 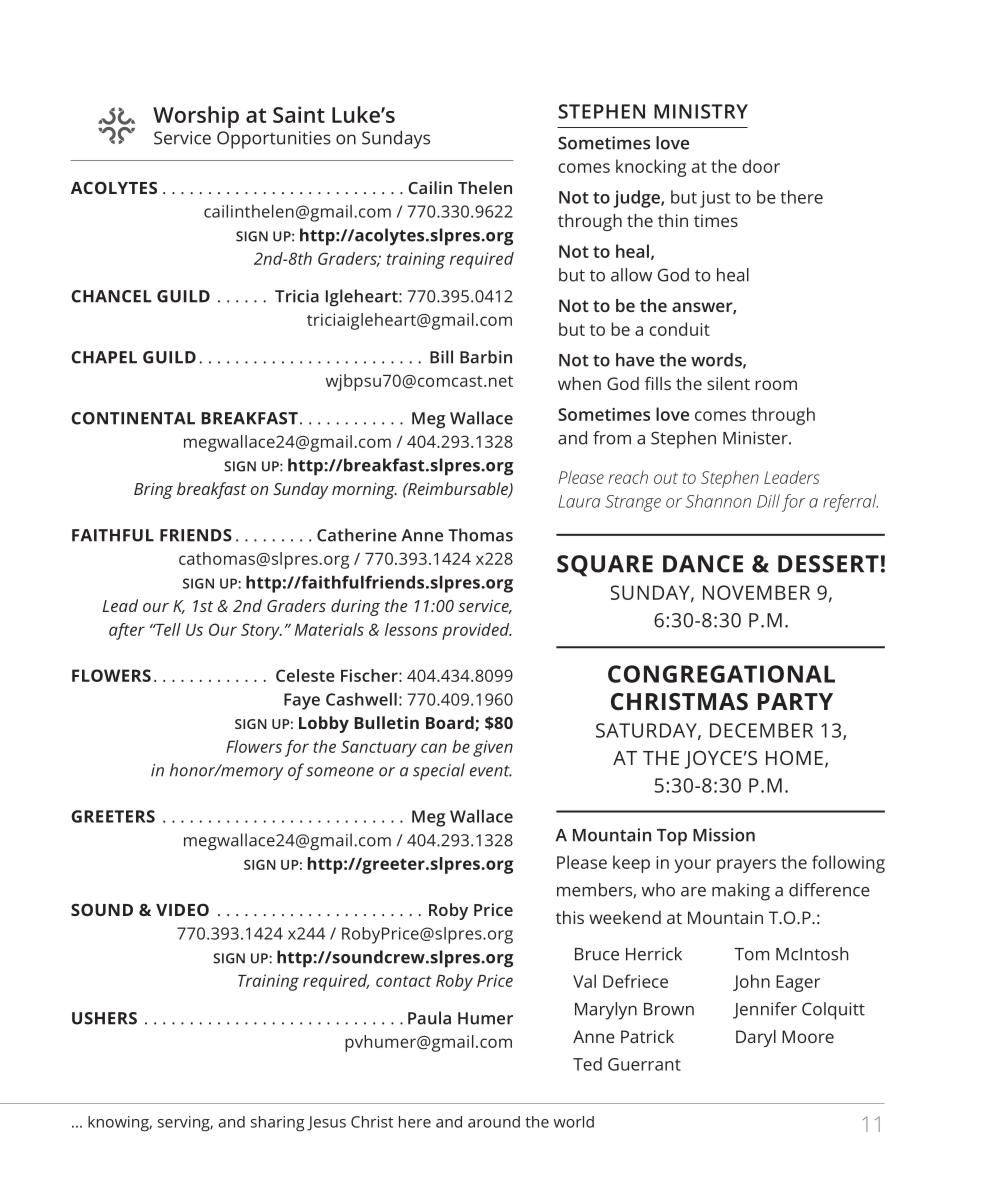 What do you see at coordinates (277, 1124) in the screenshot?
I see `sharing` at bounding box center [277, 1124].
